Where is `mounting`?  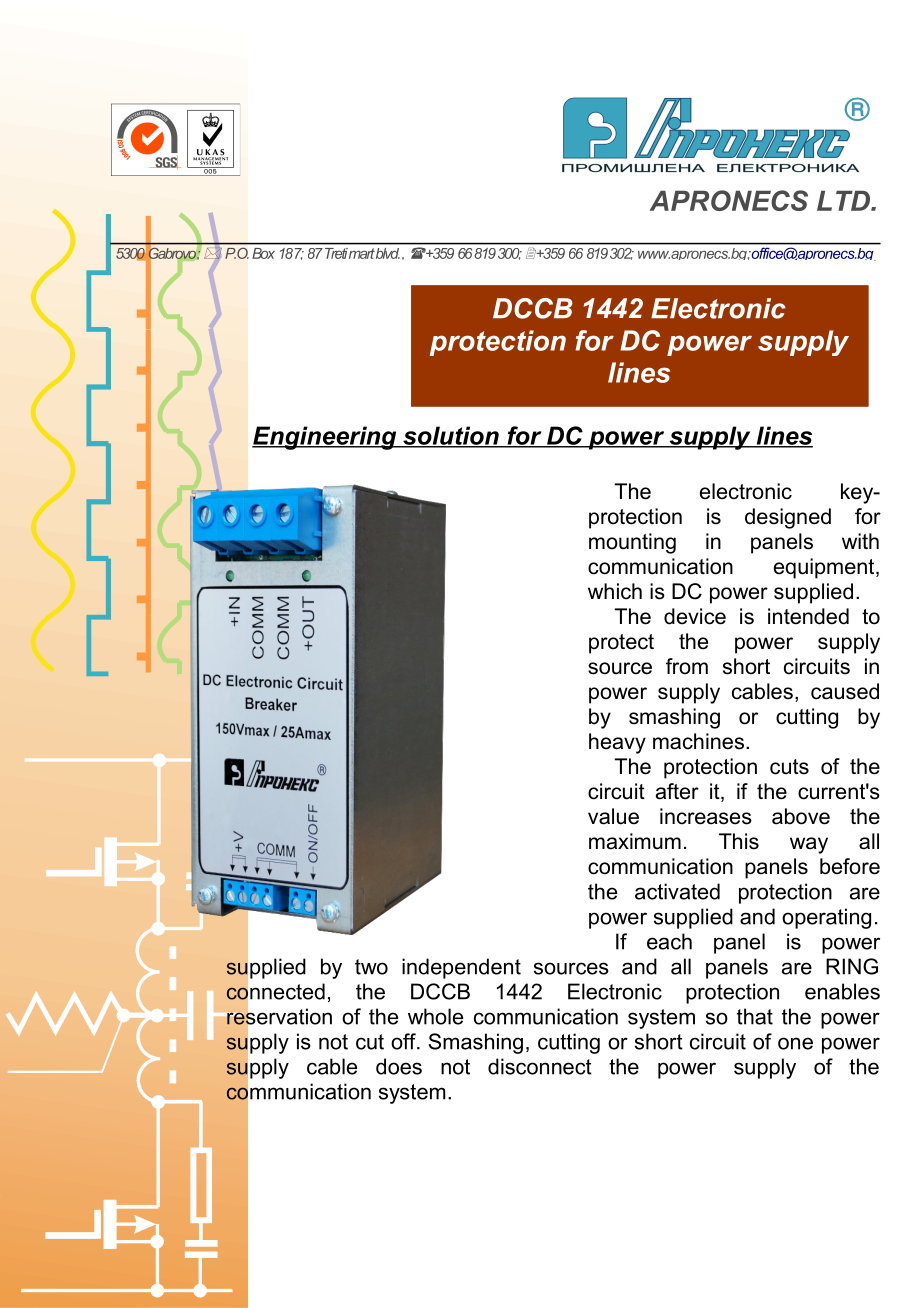 mounting is located at coordinates (632, 543).
